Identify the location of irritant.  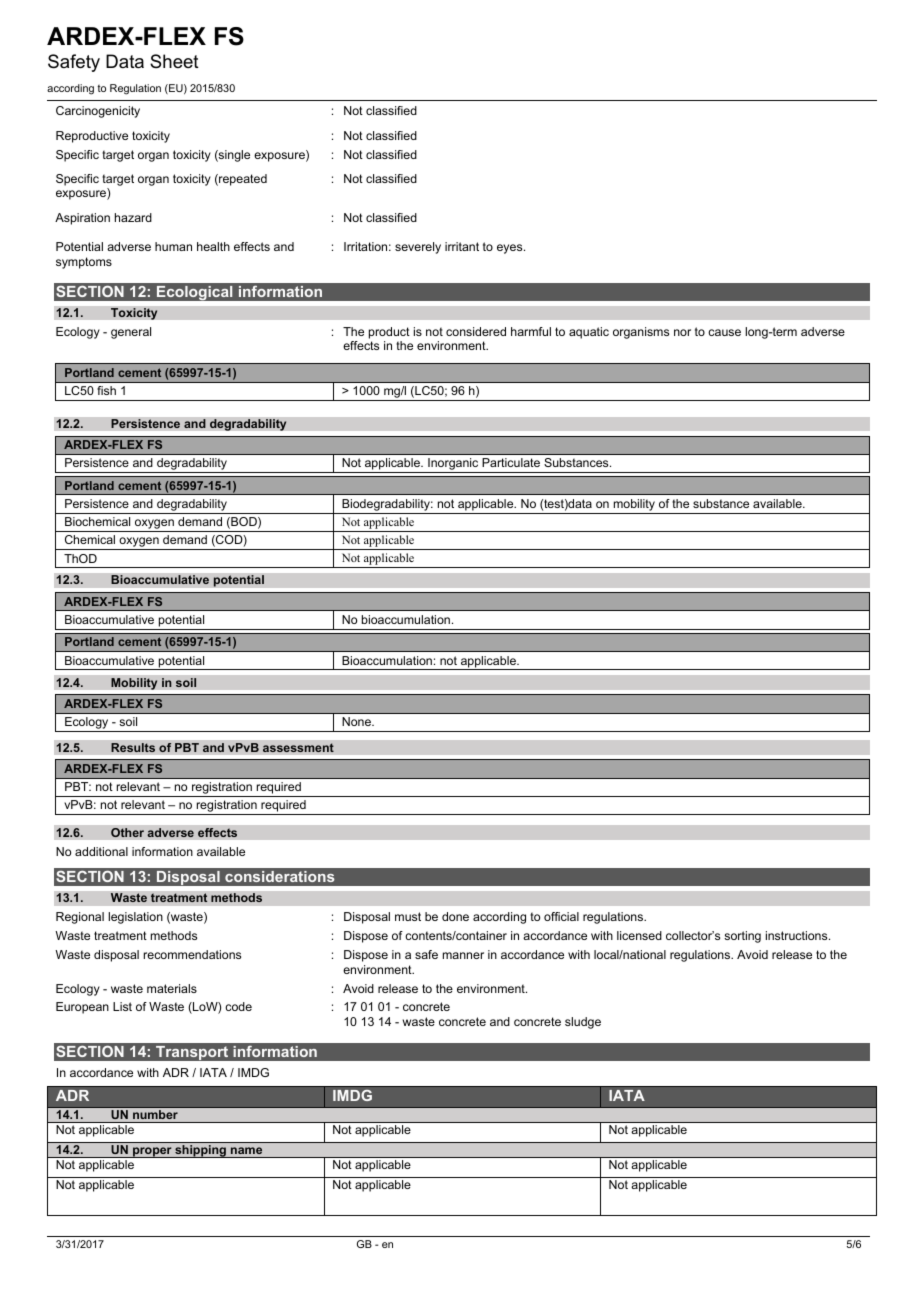
(462, 246).
